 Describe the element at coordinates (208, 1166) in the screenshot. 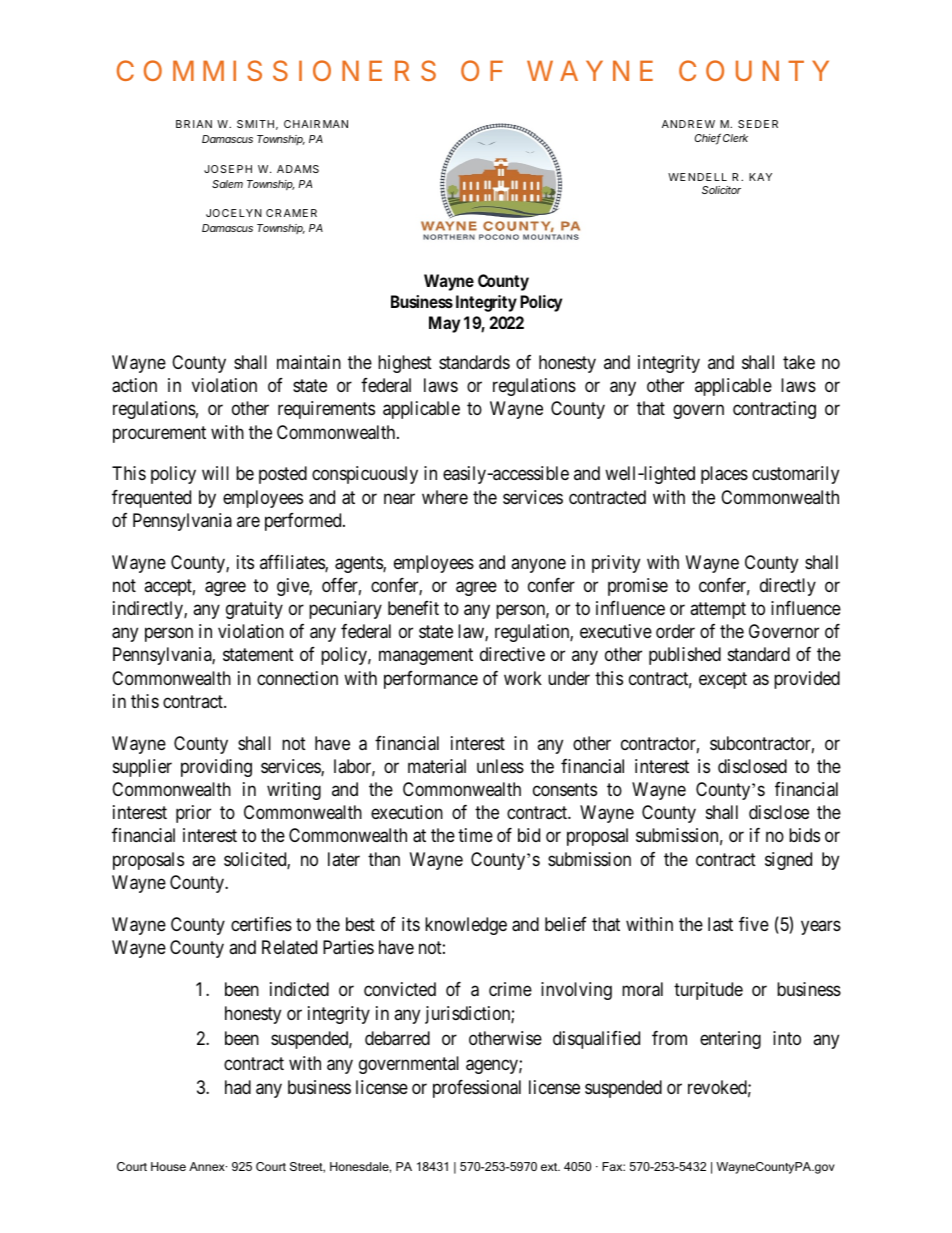

I see `Annex` at that location.
